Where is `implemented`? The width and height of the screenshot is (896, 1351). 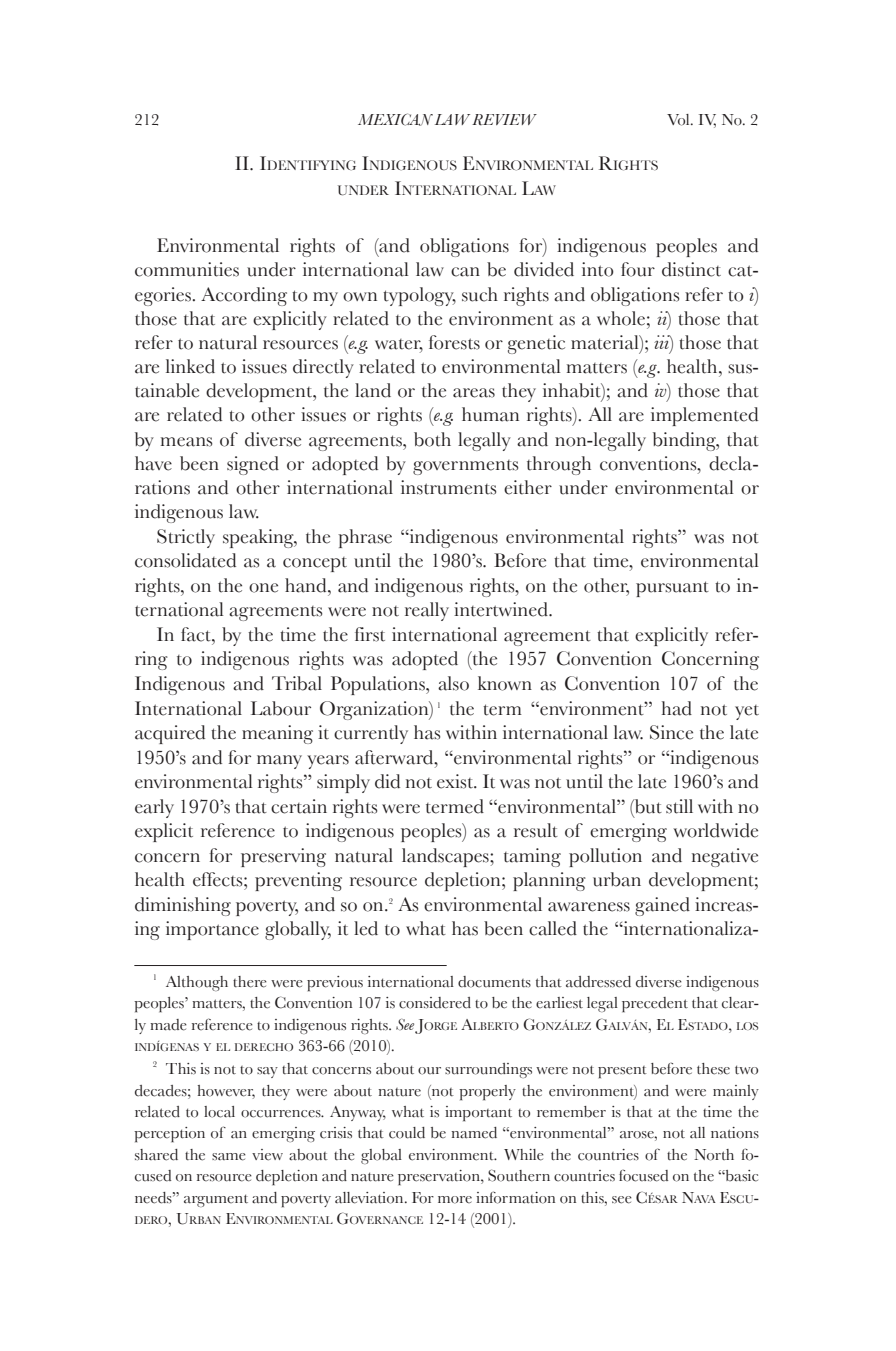
implemented is located at coordinates (704, 416).
